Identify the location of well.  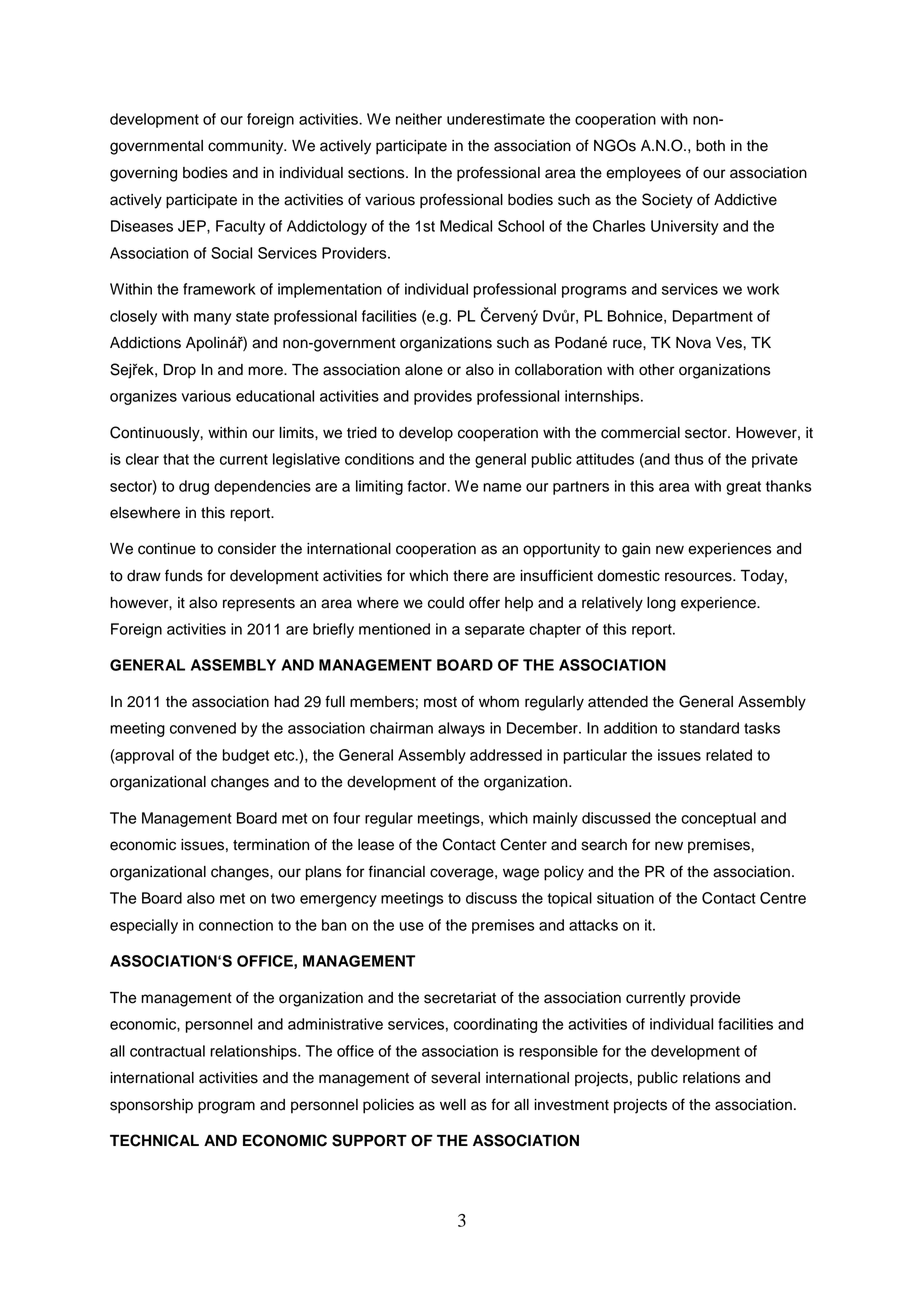
(453, 1105).
